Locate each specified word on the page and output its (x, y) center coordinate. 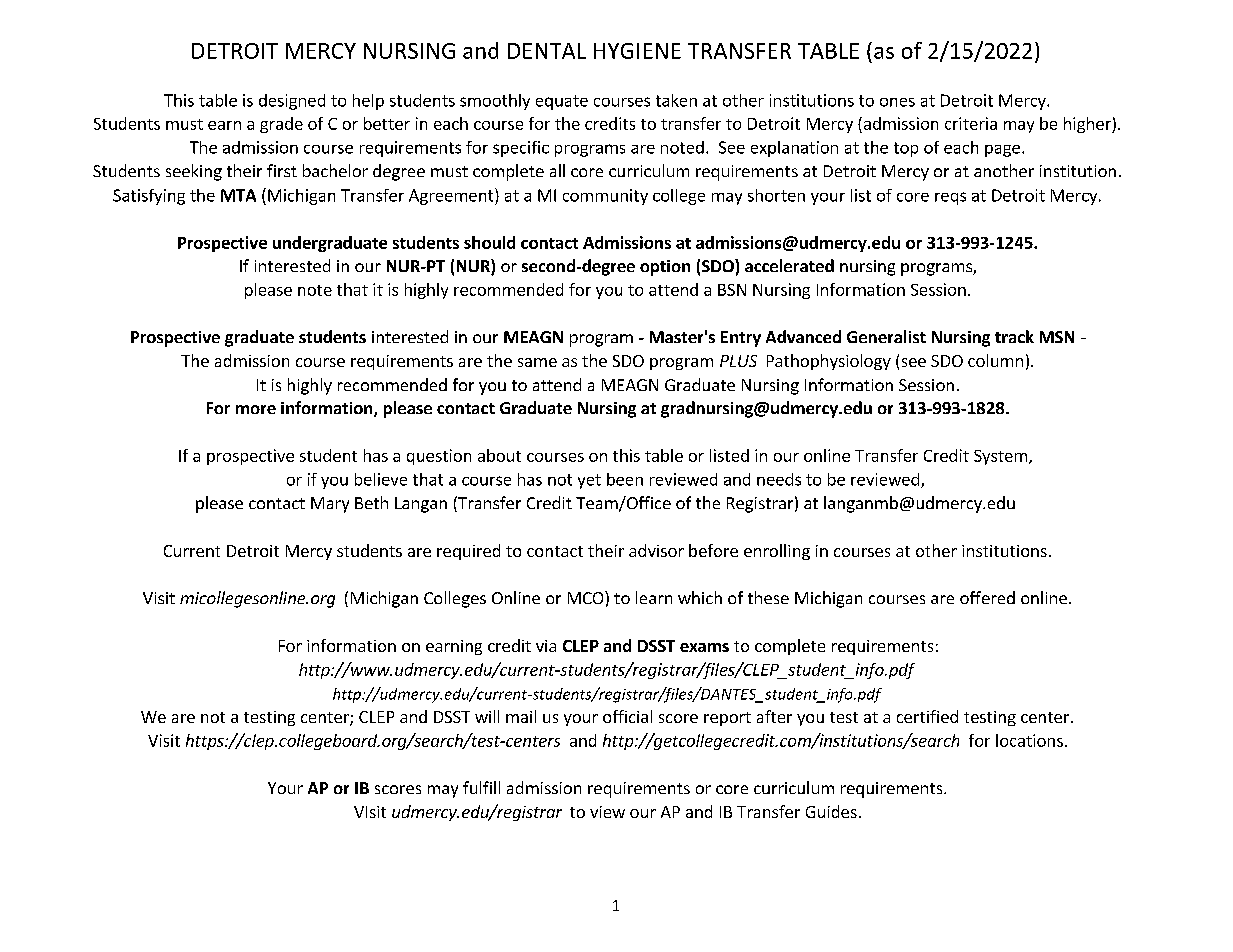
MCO (587, 597)
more (256, 409)
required (468, 552)
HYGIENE (637, 51)
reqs (950, 198)
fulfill (481, 787)
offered (987, 597)
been (625, 479)
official (627, 716)
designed (292, 102)
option (665, 268)
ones (897, 102)
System (1000, 457)
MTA (238, 195)
